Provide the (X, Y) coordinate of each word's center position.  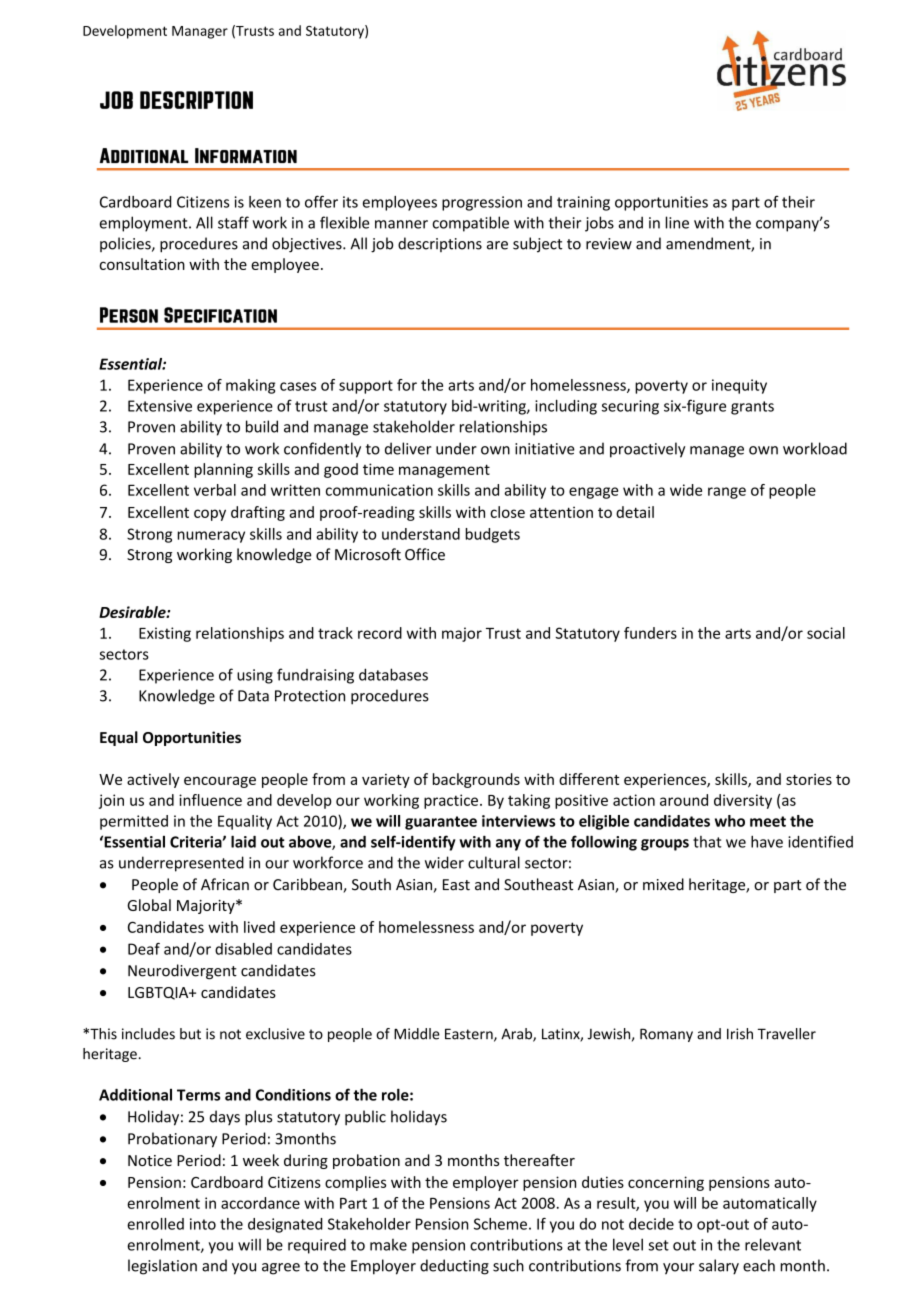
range (727, 493)
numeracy (211, 537)
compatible (470, 224)
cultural (494, 862)
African (225, 884)
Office (425, 554)
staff (233, 222)
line (677, 222)
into (203, 1224)
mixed (663, 884)
